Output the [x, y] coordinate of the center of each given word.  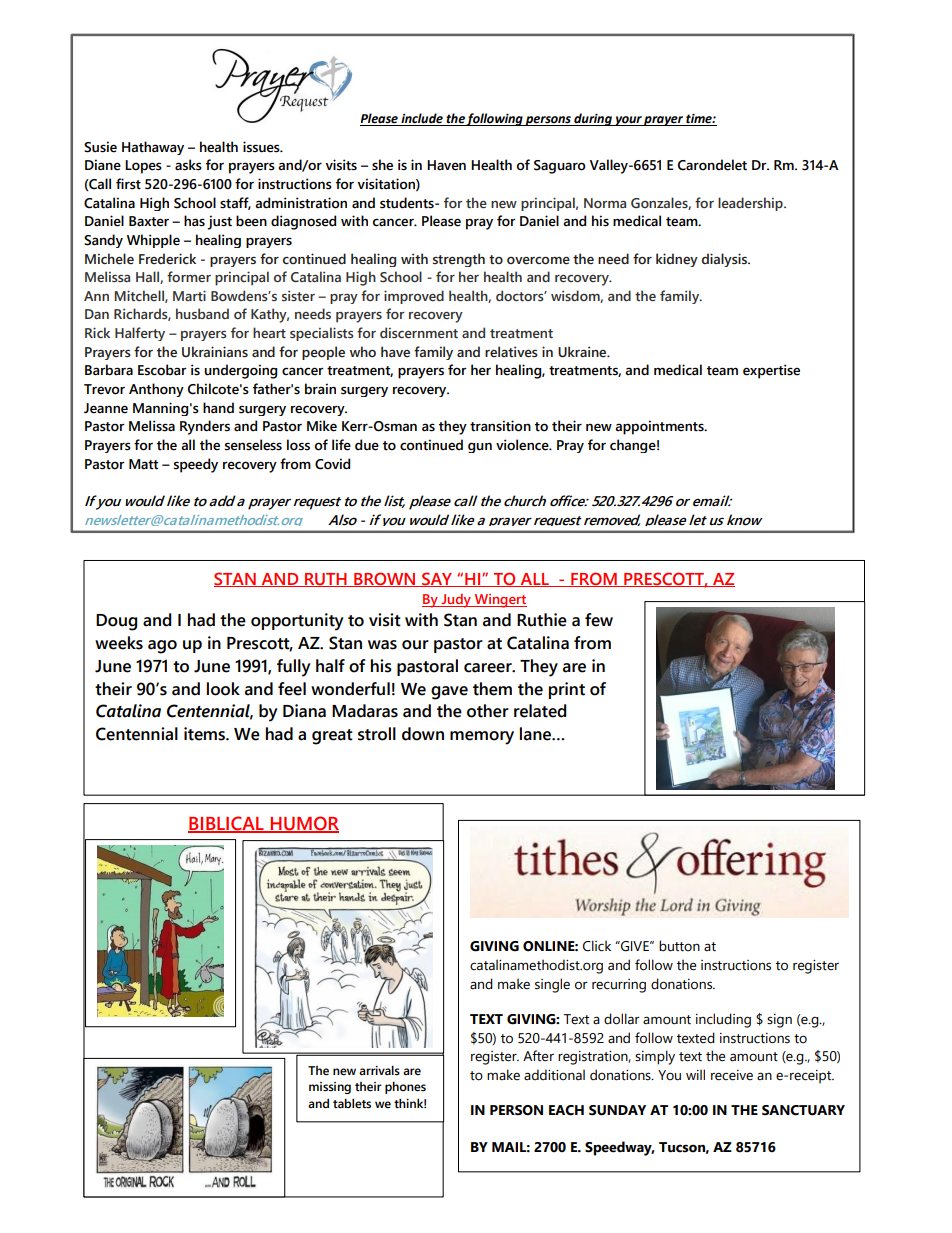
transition [500, 426]
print [567, 690]
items [205, 734]
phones [405, 1087]
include [422, 119]
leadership [751, 204]
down [423, 734]
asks [188, 165]
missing [330, 1088]
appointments [660, 427]
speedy [196, 465]
